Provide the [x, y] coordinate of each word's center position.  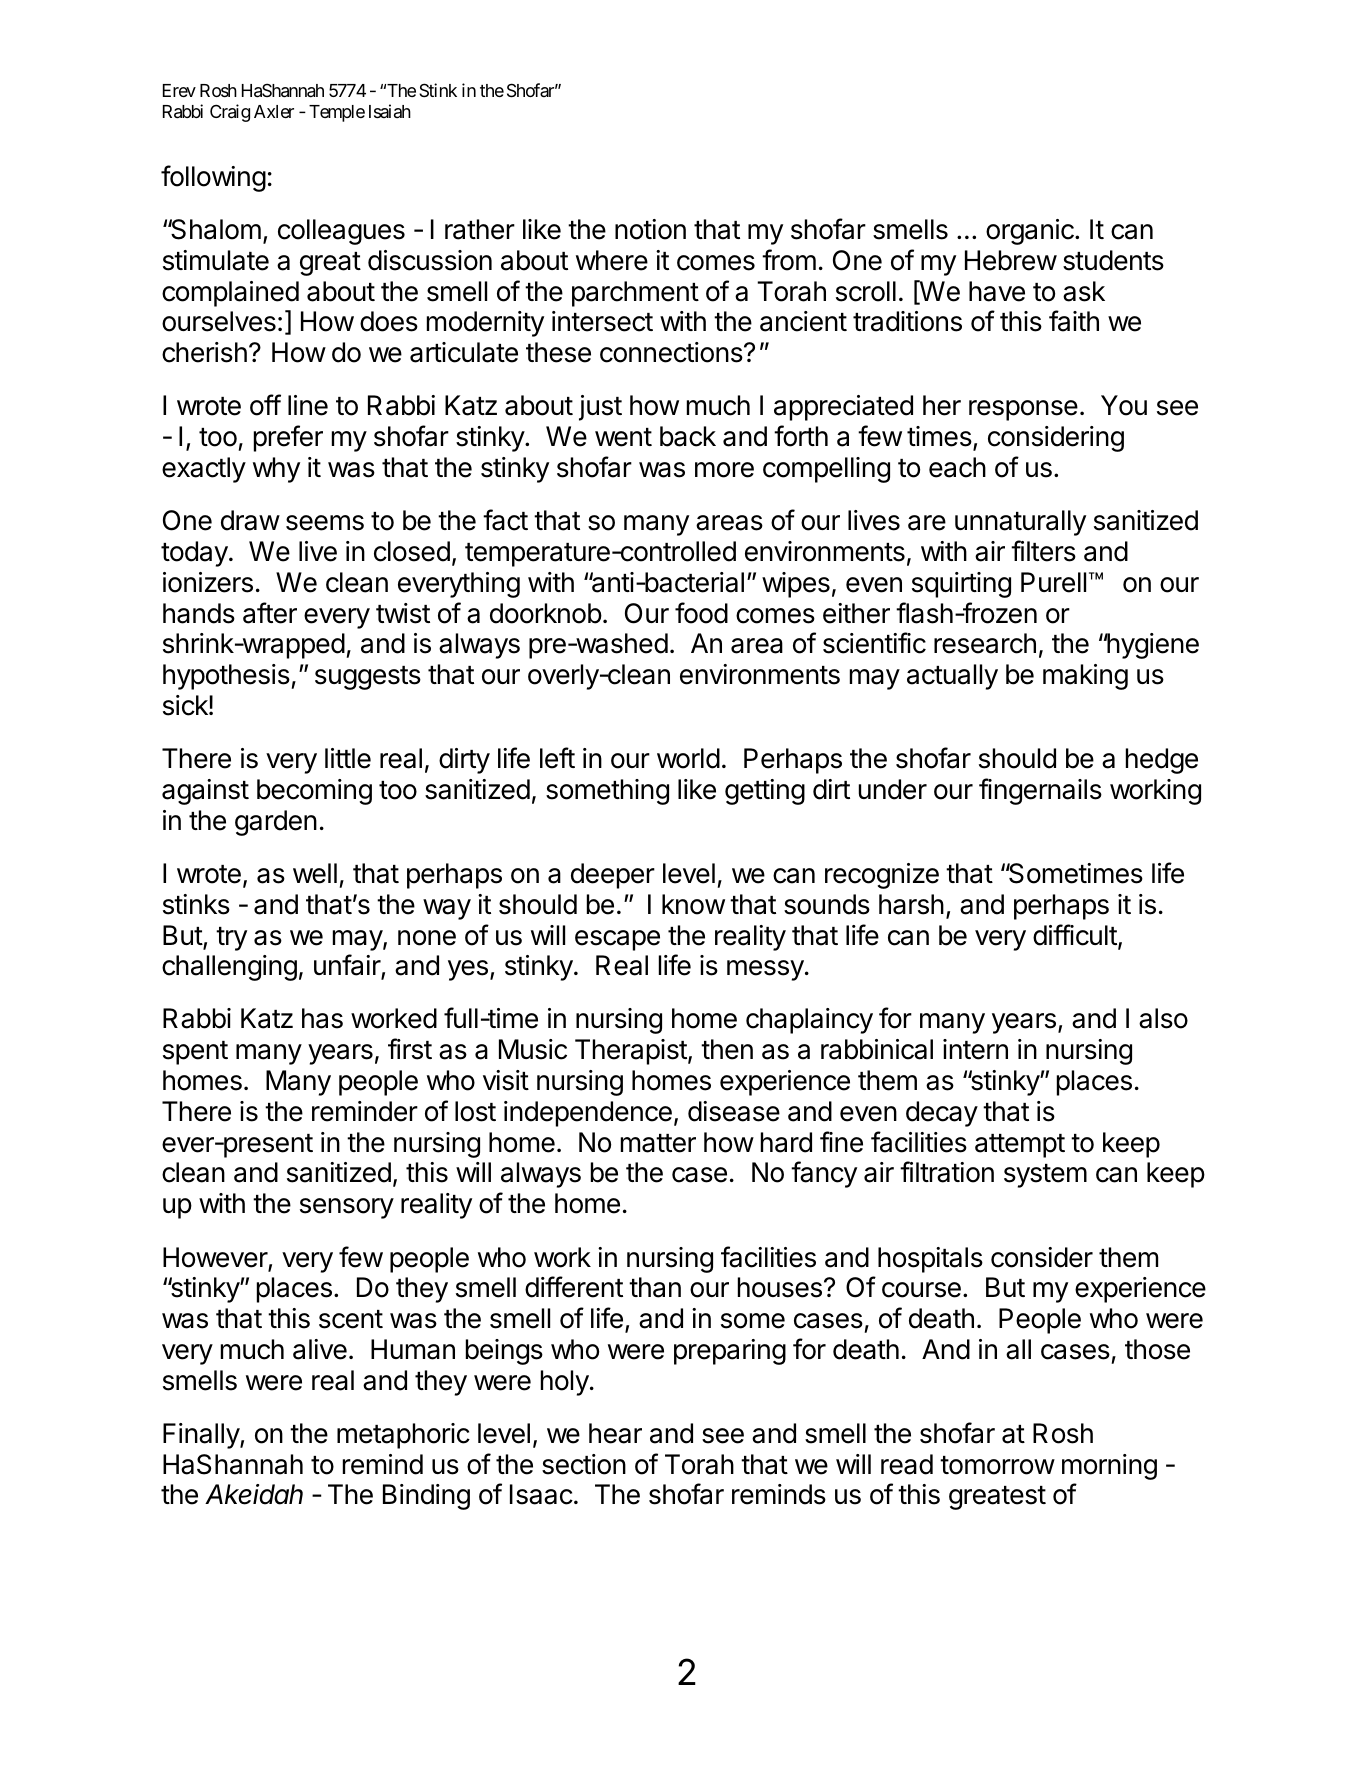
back [688, 436]
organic [1031, 232]
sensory [347, 1208]
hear [615, 1433]
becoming [314, 792]
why [276, 470]
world [688, 758]
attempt [1020, 1146]
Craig [230, 113]
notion [650, 229]
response [1023, 410]
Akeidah [254, 1494]
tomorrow [997, 1465]
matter [658, 1143]
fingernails [1040, 791]
